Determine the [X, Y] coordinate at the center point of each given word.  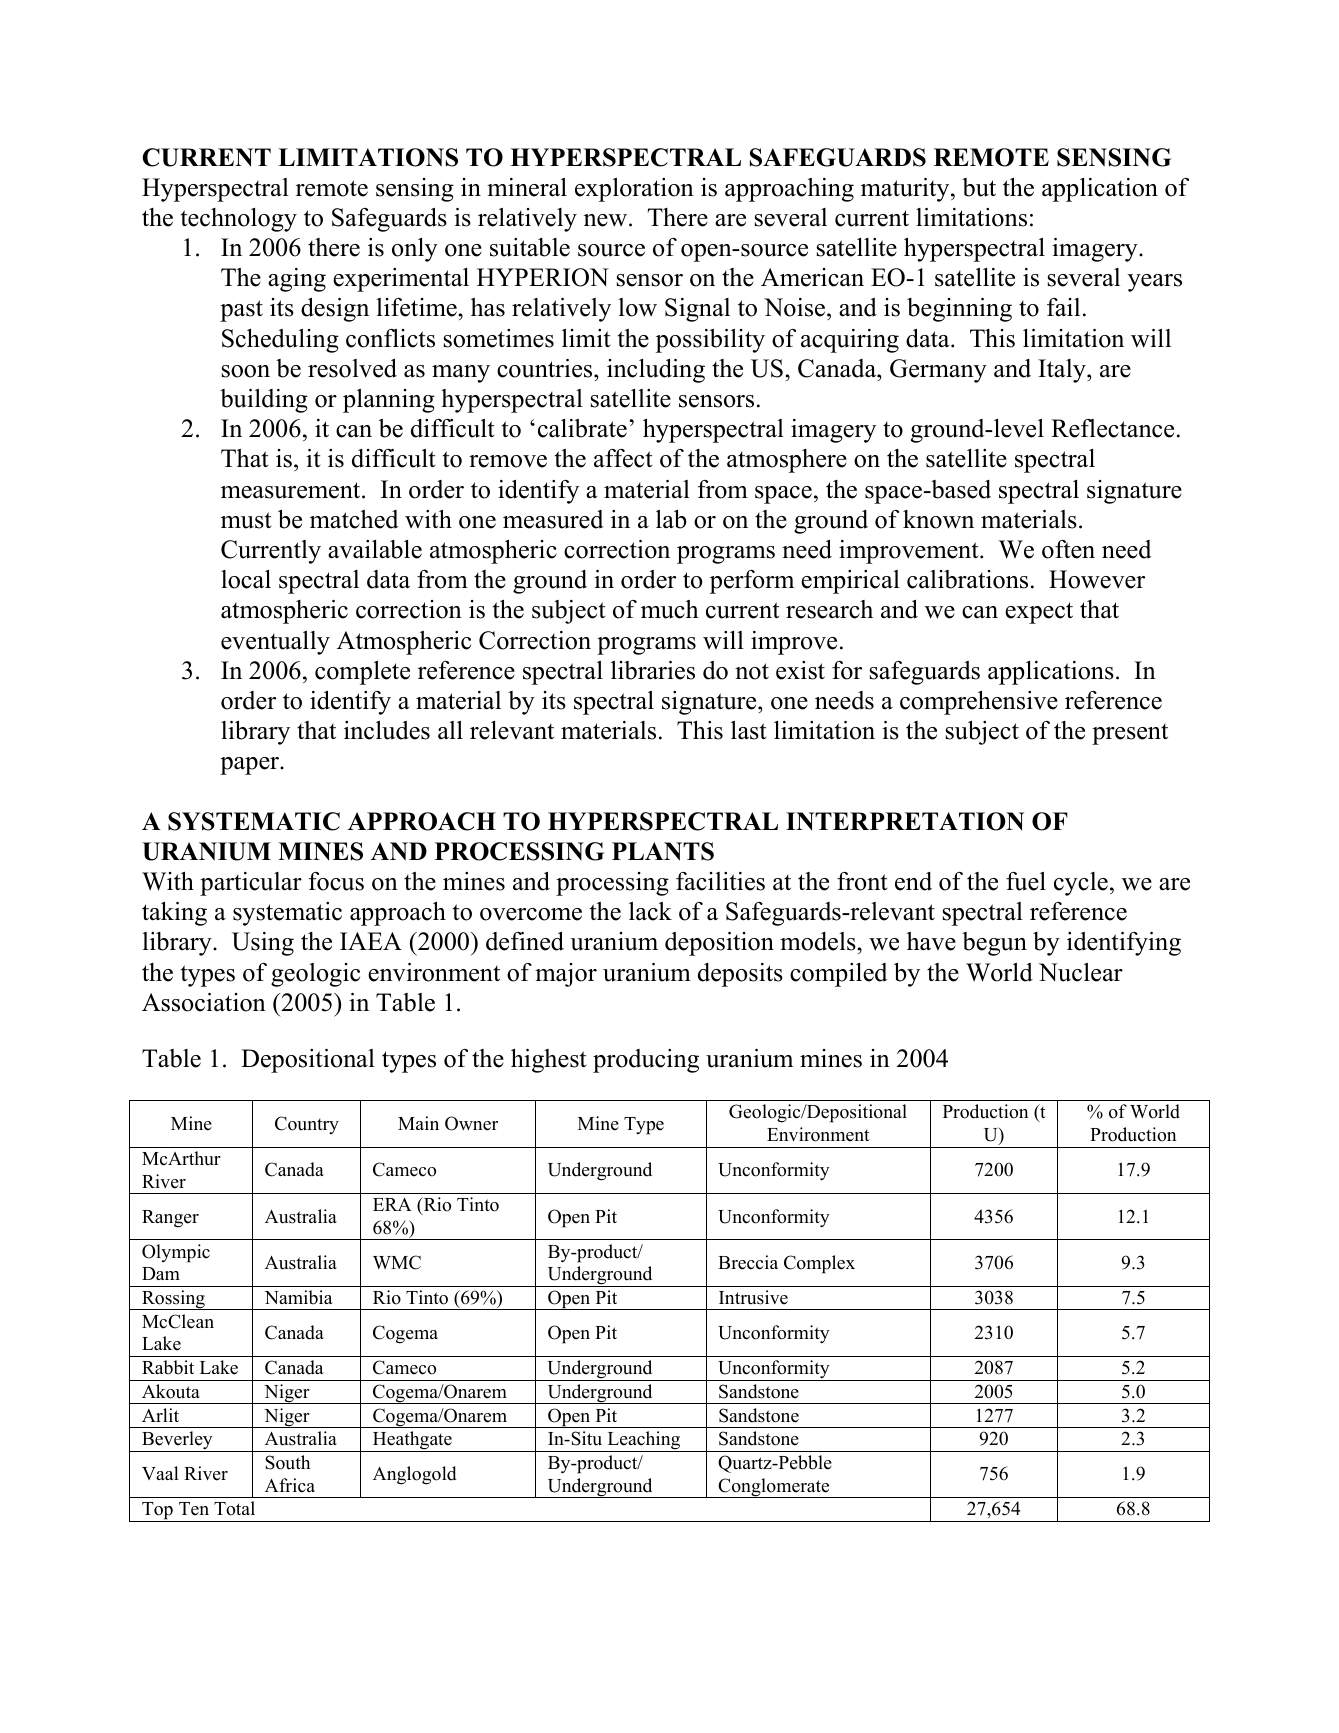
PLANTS [663, 851]
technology [238, 220]
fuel [1026, 881]
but [979, 187]
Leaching [644, 1441]
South [287, 1462]
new [607, 220]
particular [251, 884]
